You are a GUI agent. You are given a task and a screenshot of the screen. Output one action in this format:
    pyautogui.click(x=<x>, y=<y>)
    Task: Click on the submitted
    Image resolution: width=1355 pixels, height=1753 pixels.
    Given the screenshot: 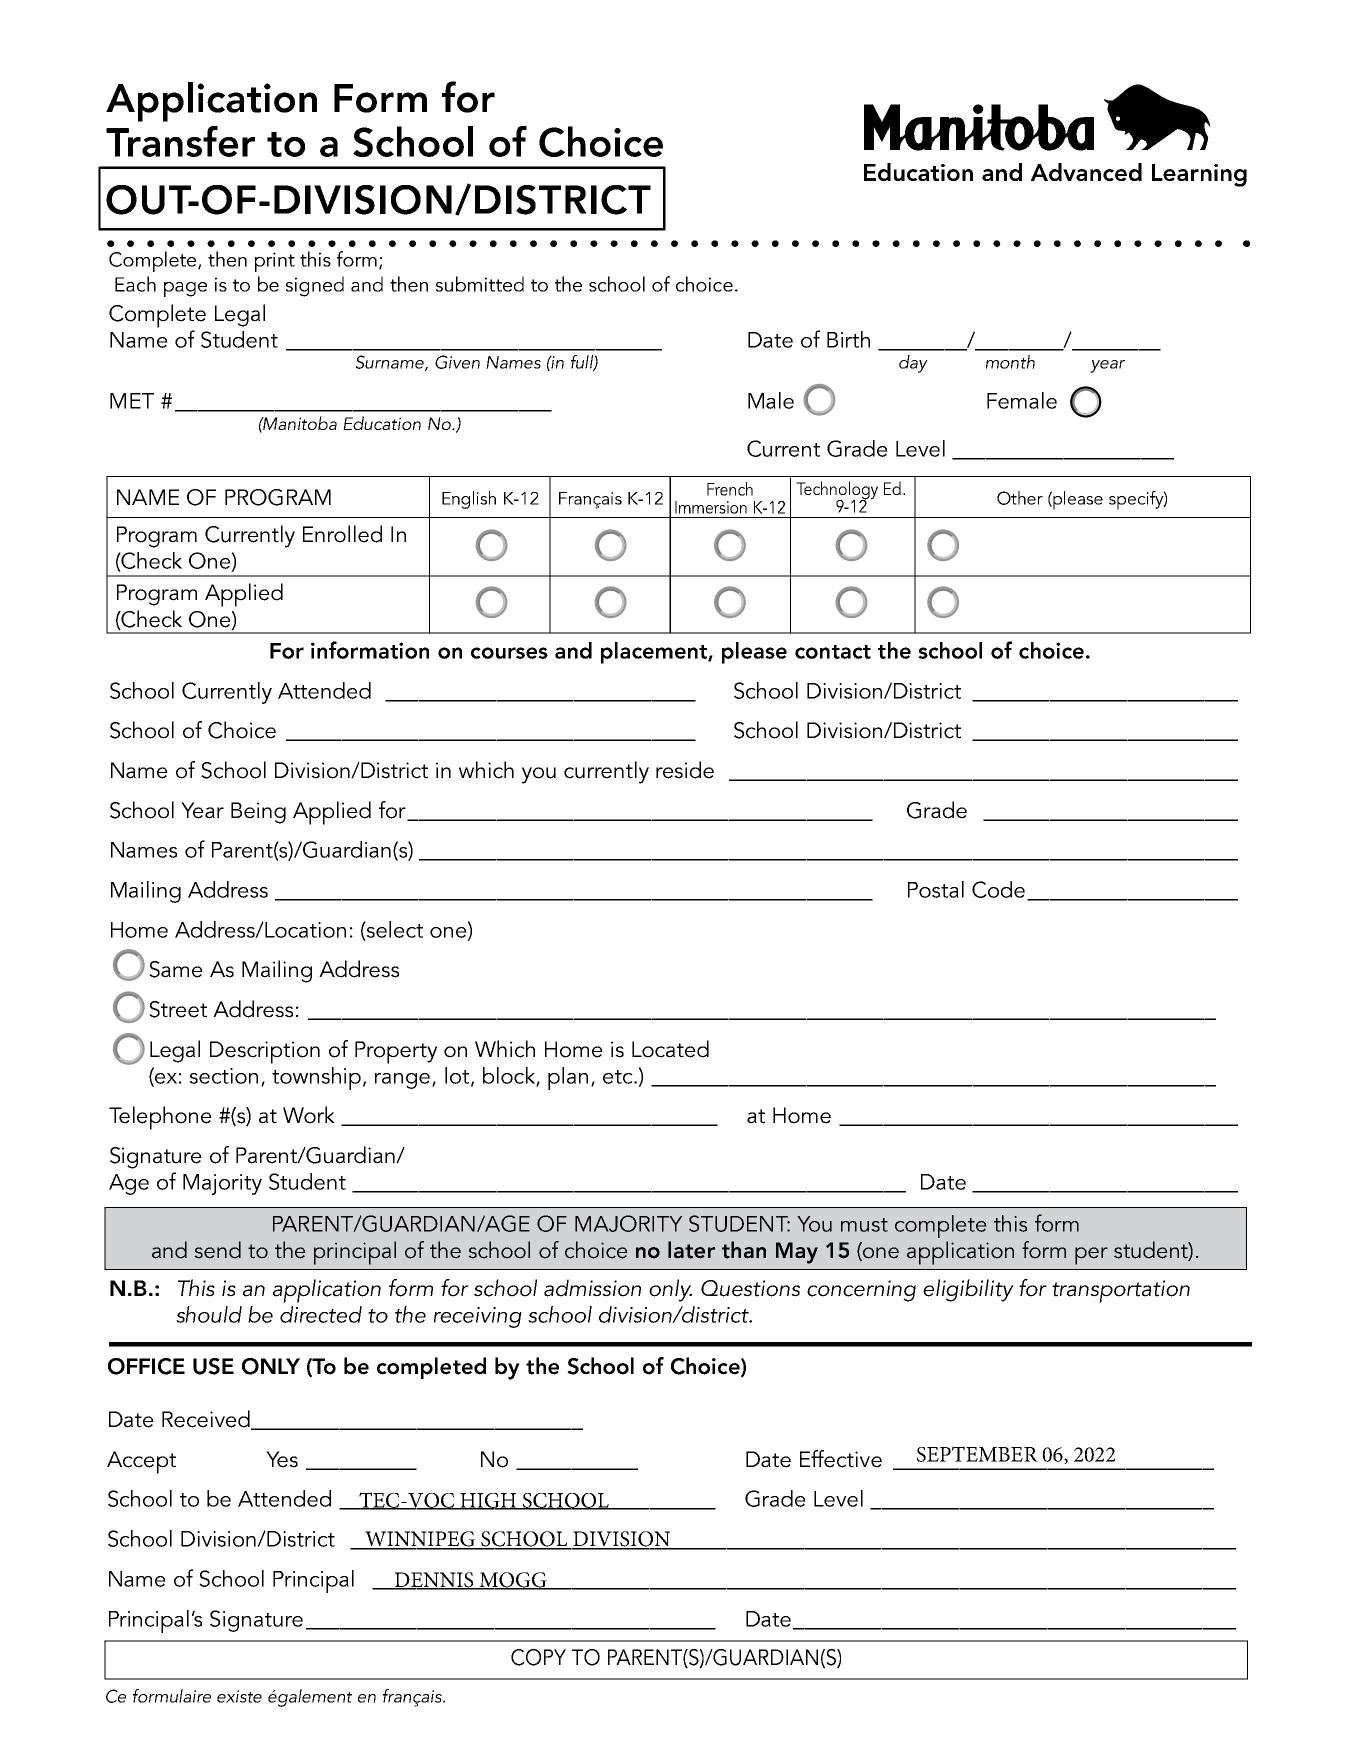 What is the action you would take?
    pyautogui.click(x=480, y=284)
